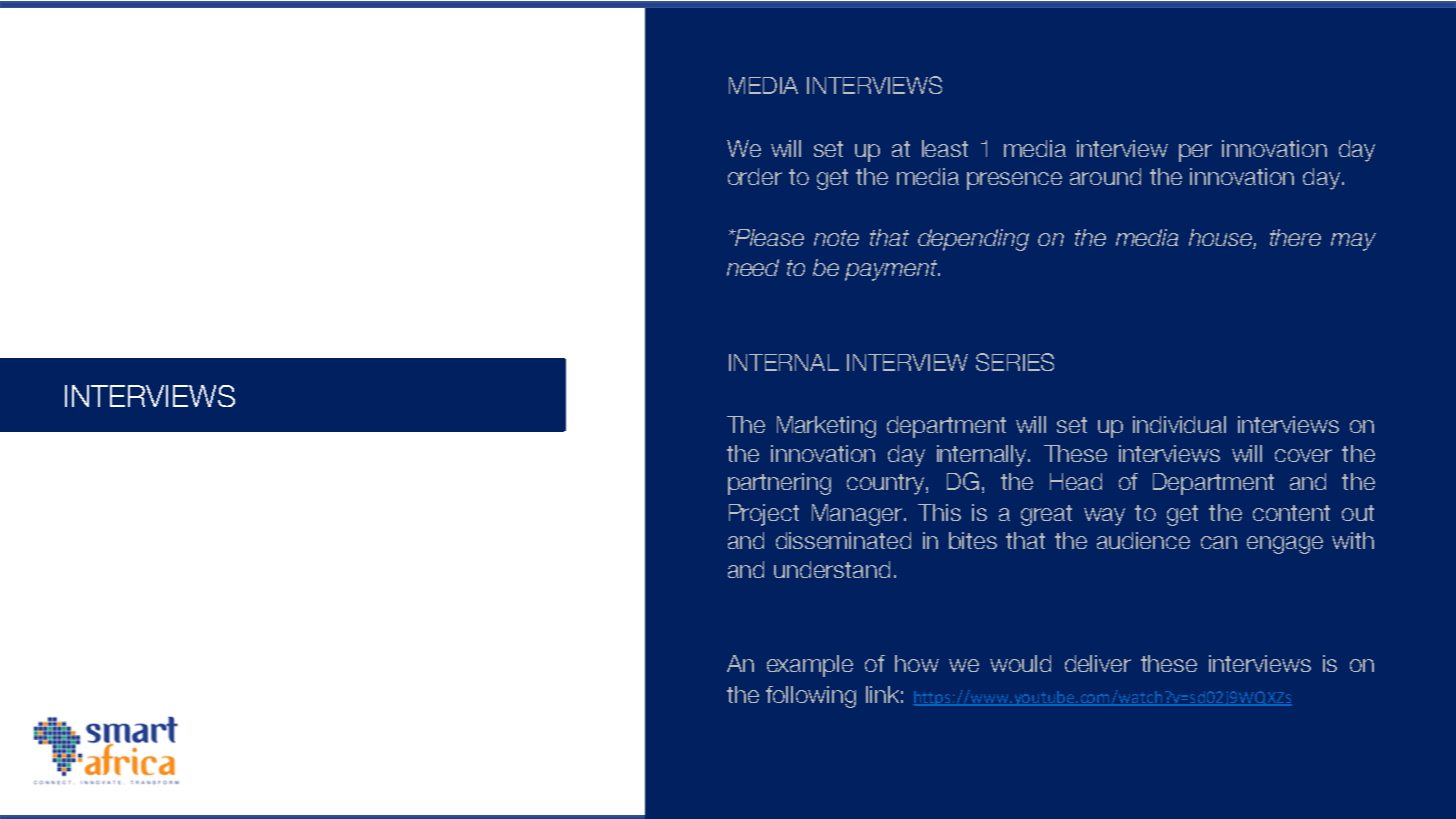 The height and width of the page is (819, 1456). What do you see at coordinates (1303, 455) in the page?
I see `cover` at bounding box center [1303, 455].
